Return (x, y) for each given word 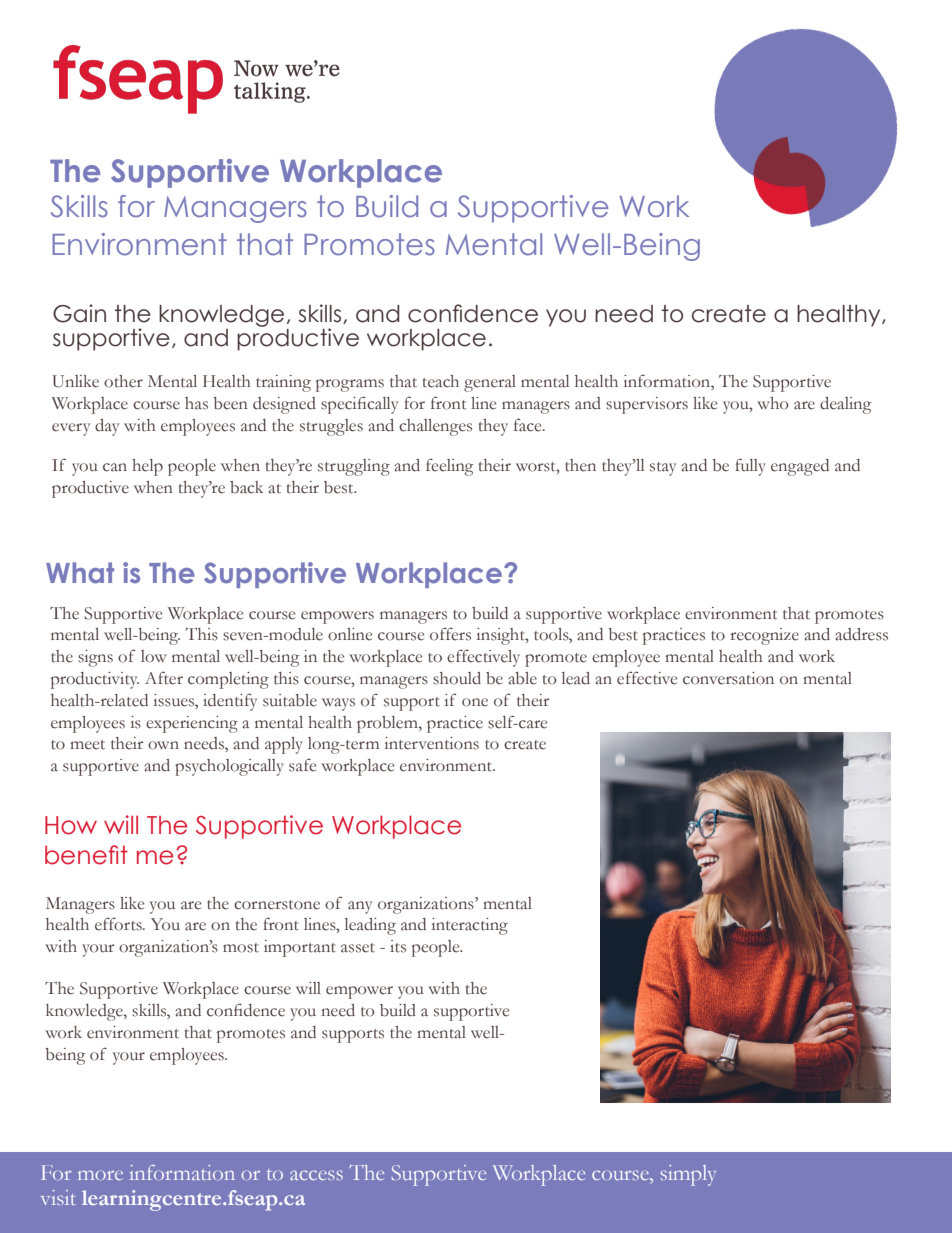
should (457, 678)
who (773, 403)
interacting (470, 926)
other (123, 381)
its (398, 946)
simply (688, 1175)
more (100, 1175)
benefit (86, 855)
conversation (728, 678)
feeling (449, 467)
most (241, 948)
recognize (764, 636)
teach (441, 381)
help (147, 467)
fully (750, 467)
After (164, 678)
